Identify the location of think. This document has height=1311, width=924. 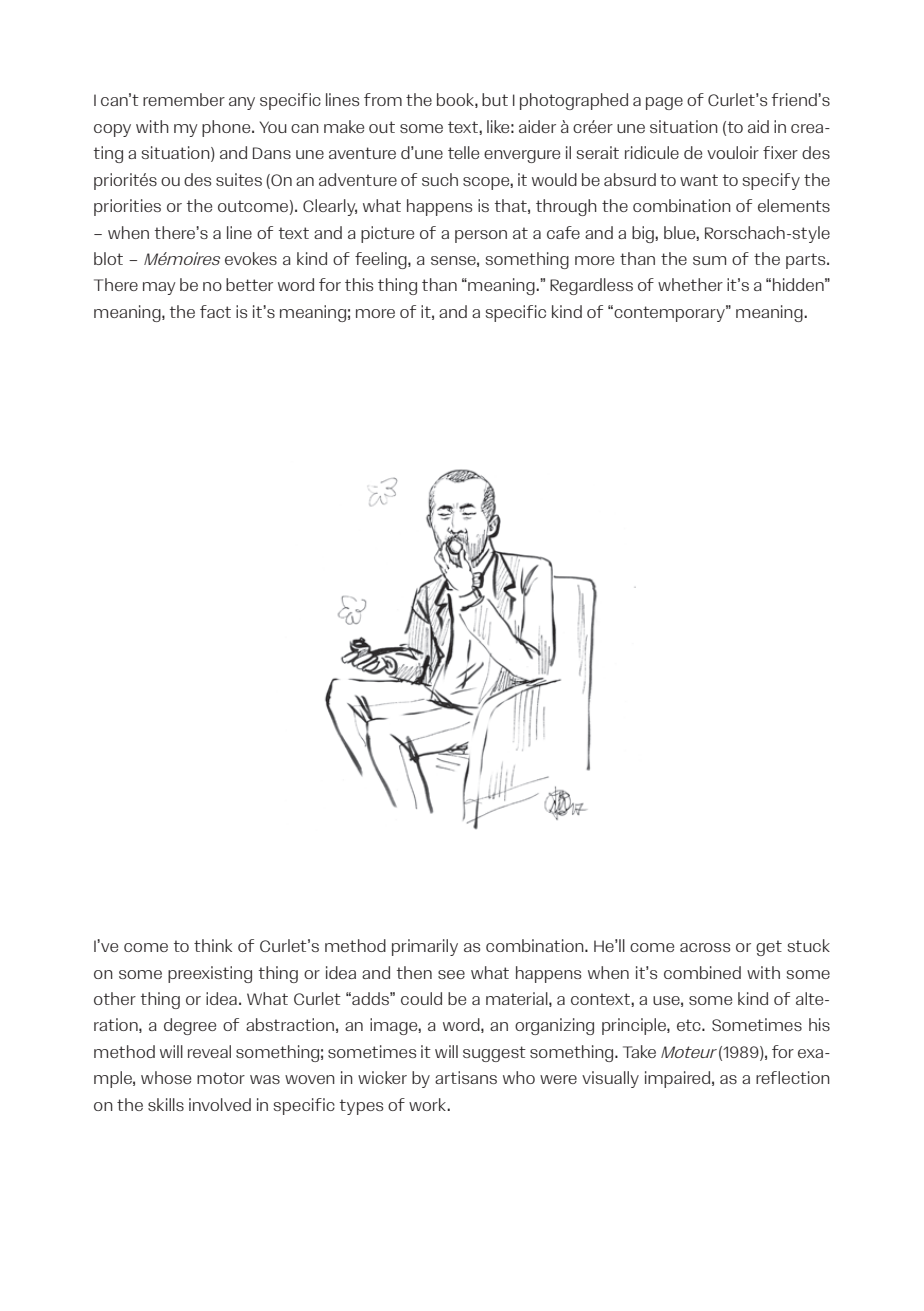
(213, 945).
